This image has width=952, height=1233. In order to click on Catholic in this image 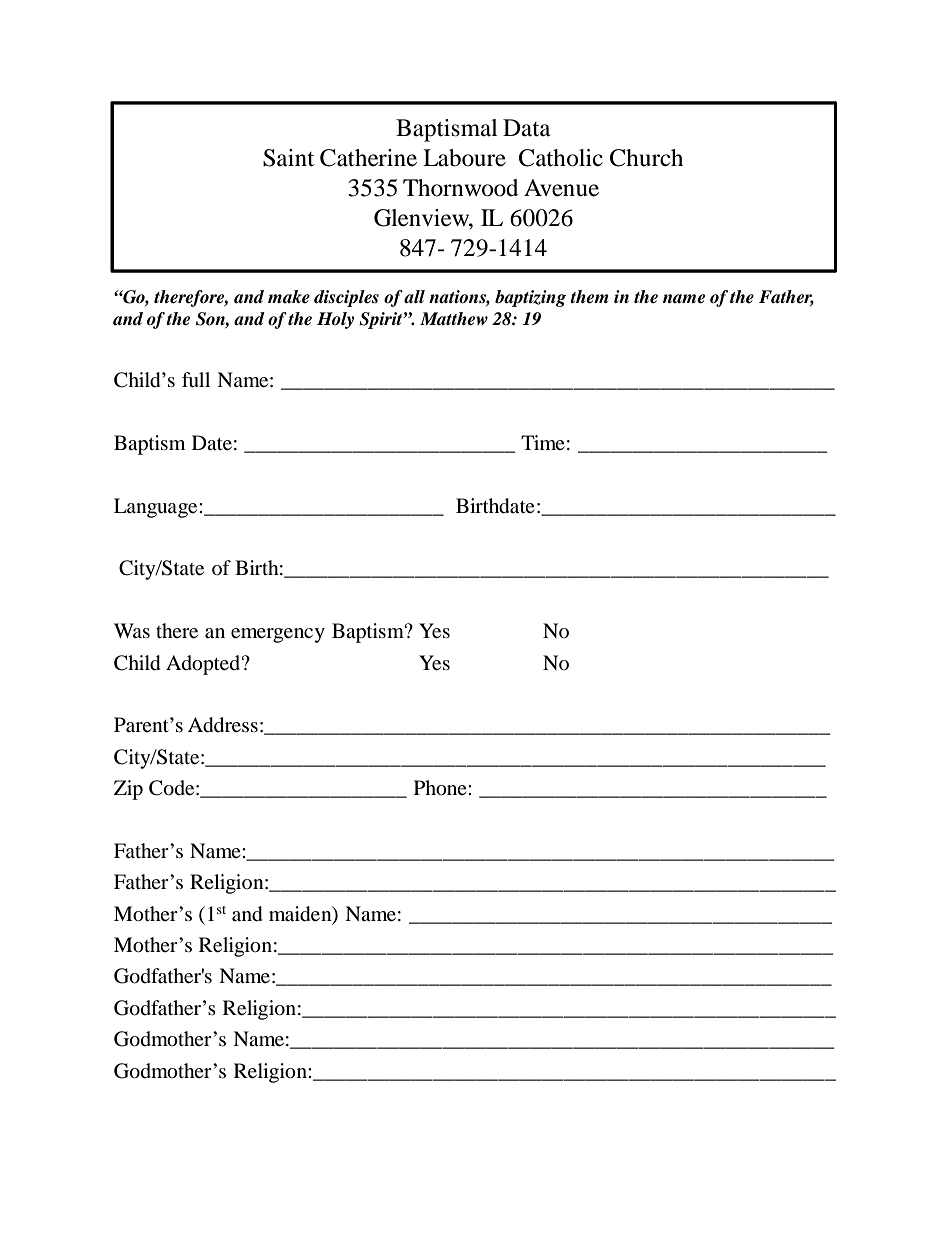, I will do `click(561, 158)`.
